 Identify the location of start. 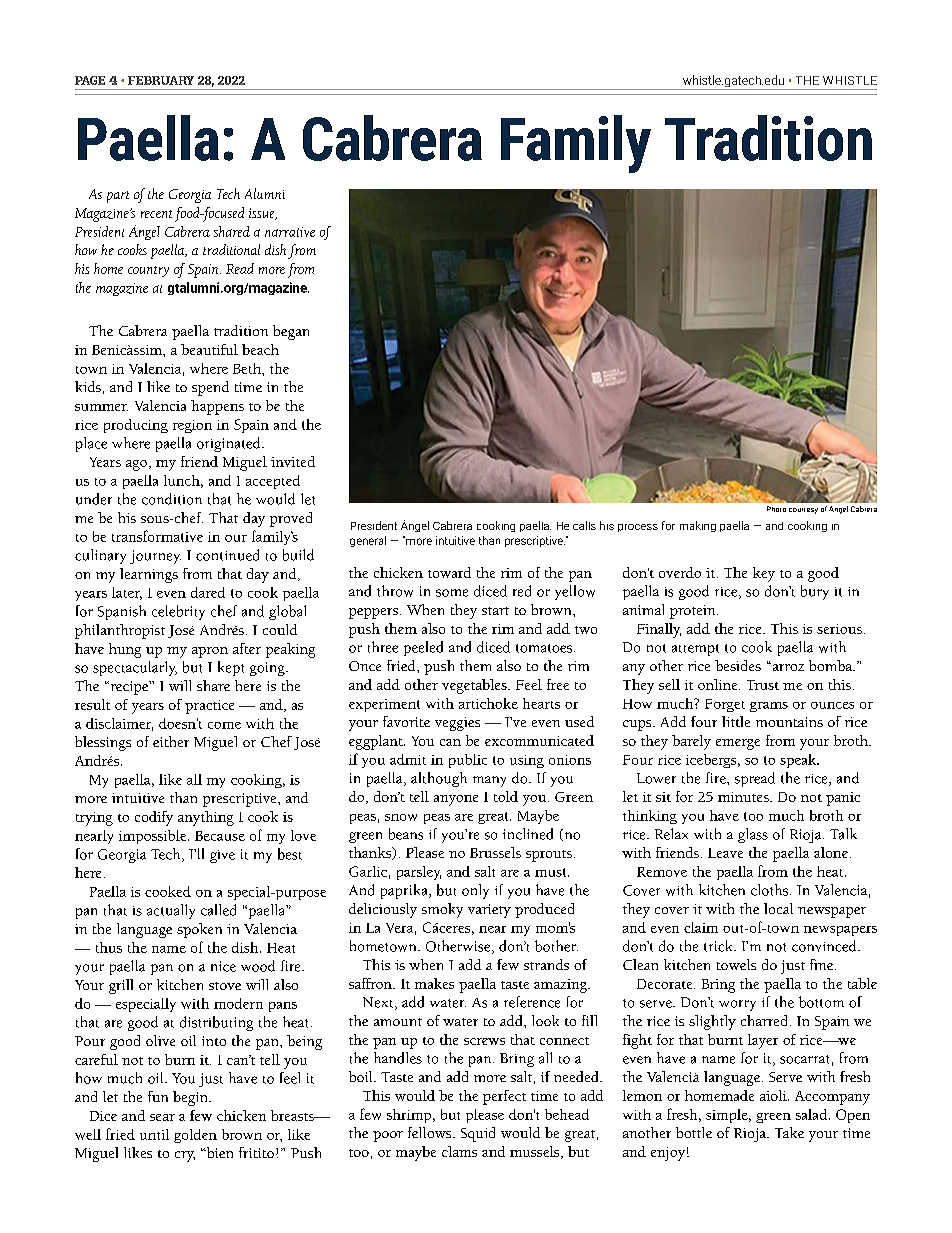
(495, 611).
